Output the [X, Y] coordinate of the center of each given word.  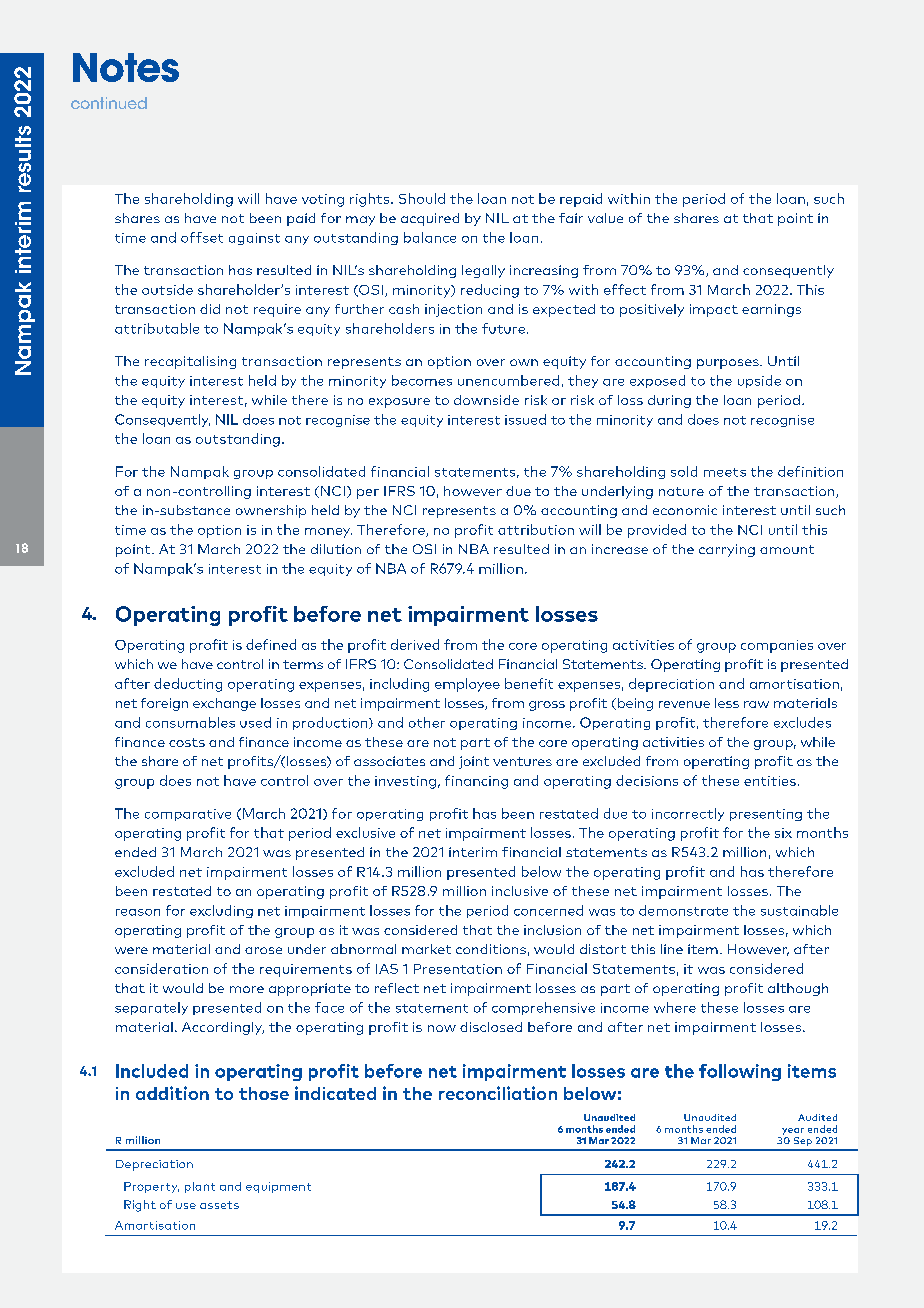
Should [422, 198]
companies [777, 646]
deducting [188, 685]
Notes [126, 67]
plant [200, 1187]
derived [415, 644]
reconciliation [498, 1093]
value [605, 218]
